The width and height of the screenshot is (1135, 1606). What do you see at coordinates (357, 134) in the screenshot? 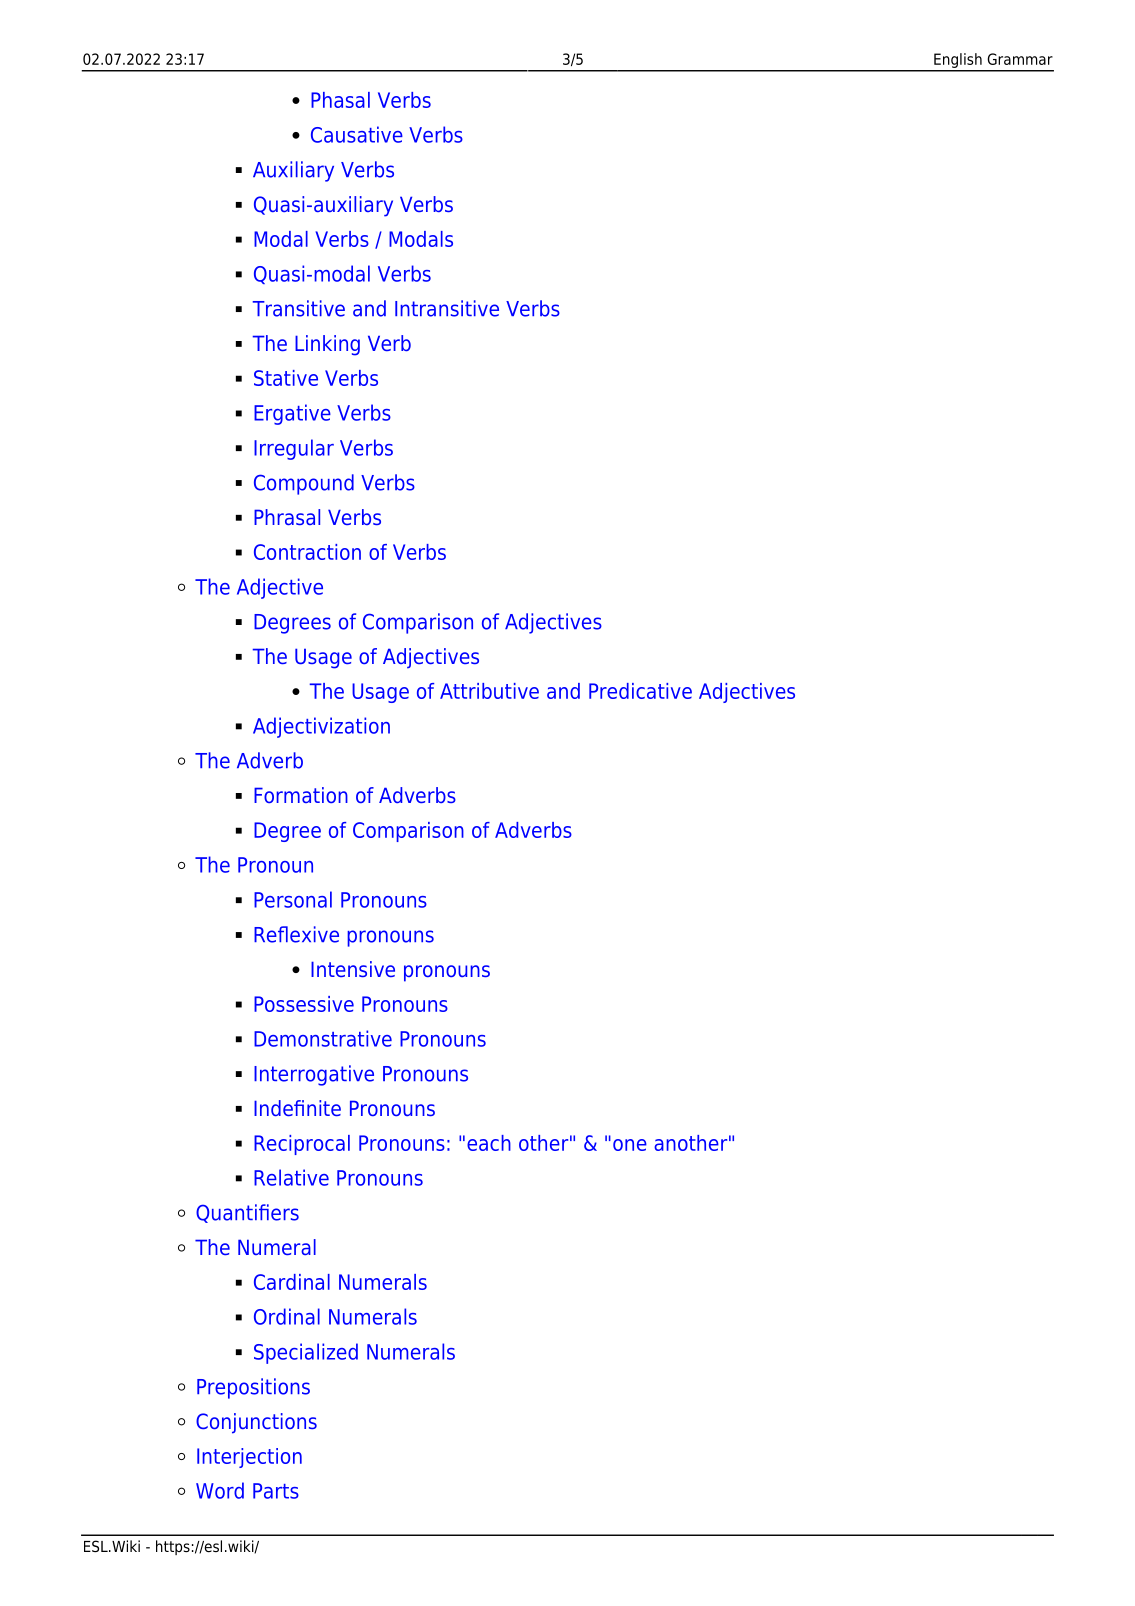
I see `Causative` at bounding box center [357, 134].
